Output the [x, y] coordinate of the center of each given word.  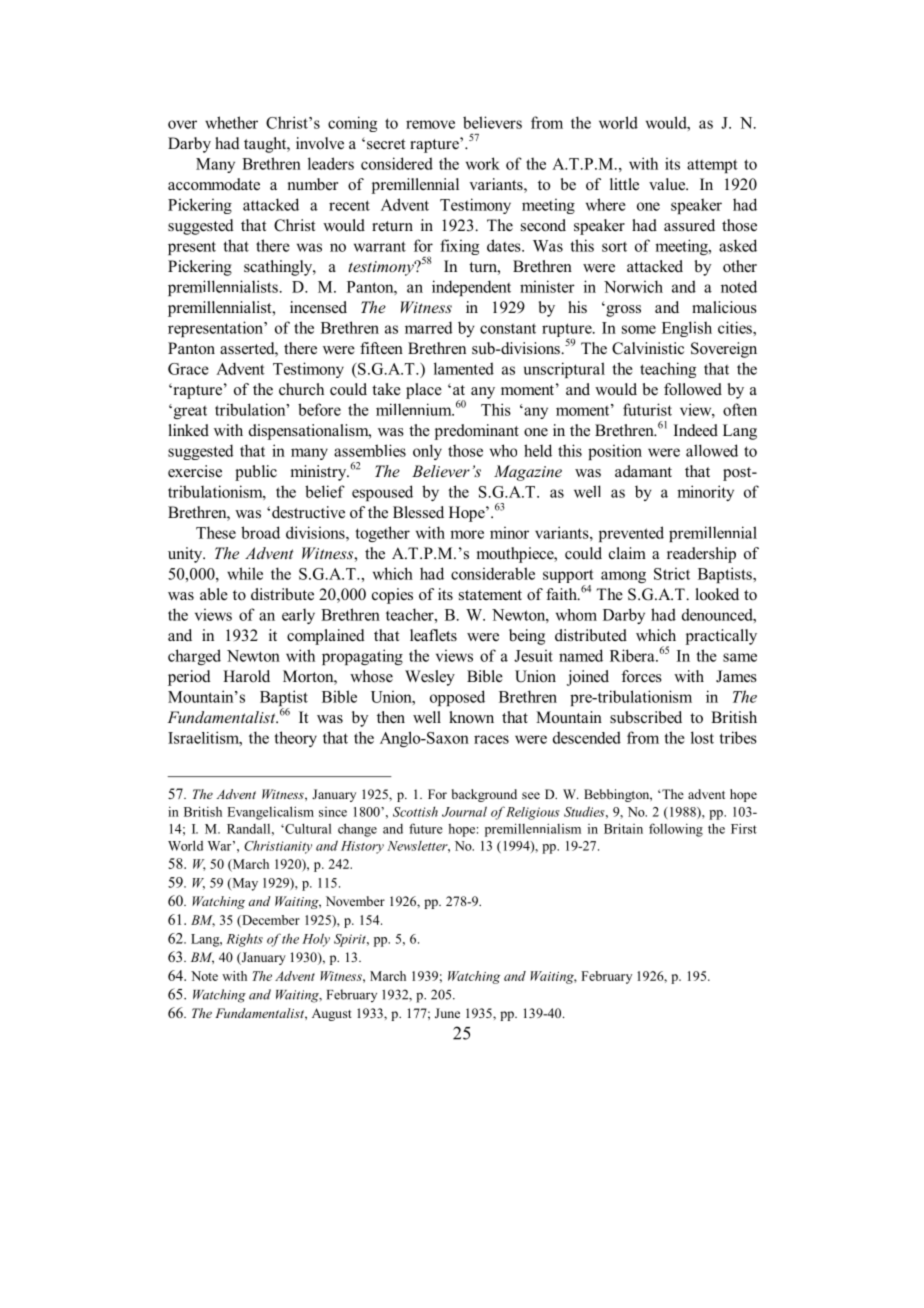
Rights [244, 940]
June [447, 1013]
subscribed [646, 717]
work [483, 163]
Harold [246, 676]
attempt [712, 166]
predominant [477, 432]
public [256, 473]
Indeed [696, 430]
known [471, 717]
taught [266, 145]
